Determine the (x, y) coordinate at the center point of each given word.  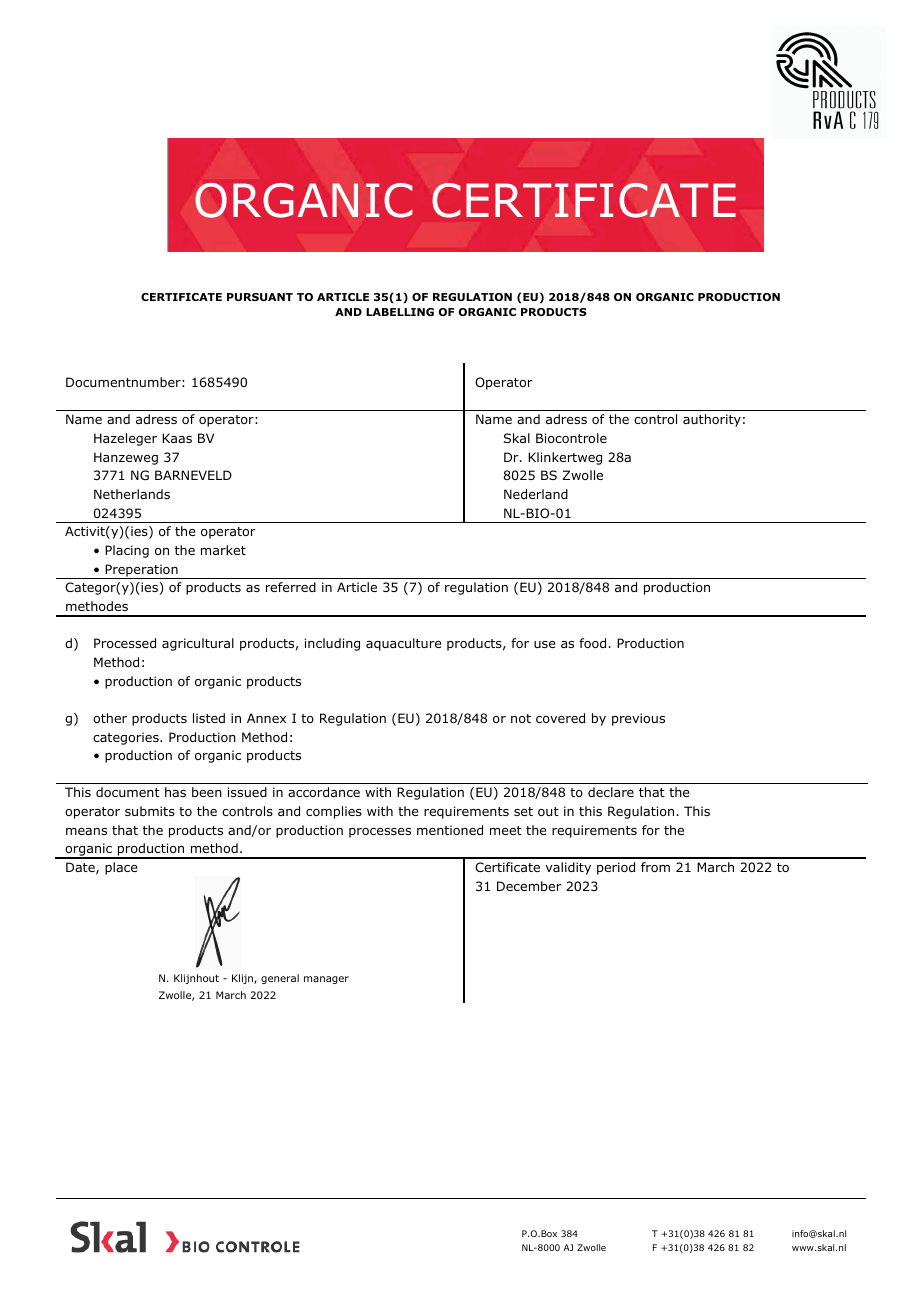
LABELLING (400, 312)
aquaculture (403, 644)
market (223, 550)
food (592, 643)
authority (712, 420)
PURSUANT (260, 297)
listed (209, 718)
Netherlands (132, 494)
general (280, 979)
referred (291, 587)
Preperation (141, 571)
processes (380, 833)
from (655, 867)
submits (150, 811)
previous (638, 719)
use (544, 644)
